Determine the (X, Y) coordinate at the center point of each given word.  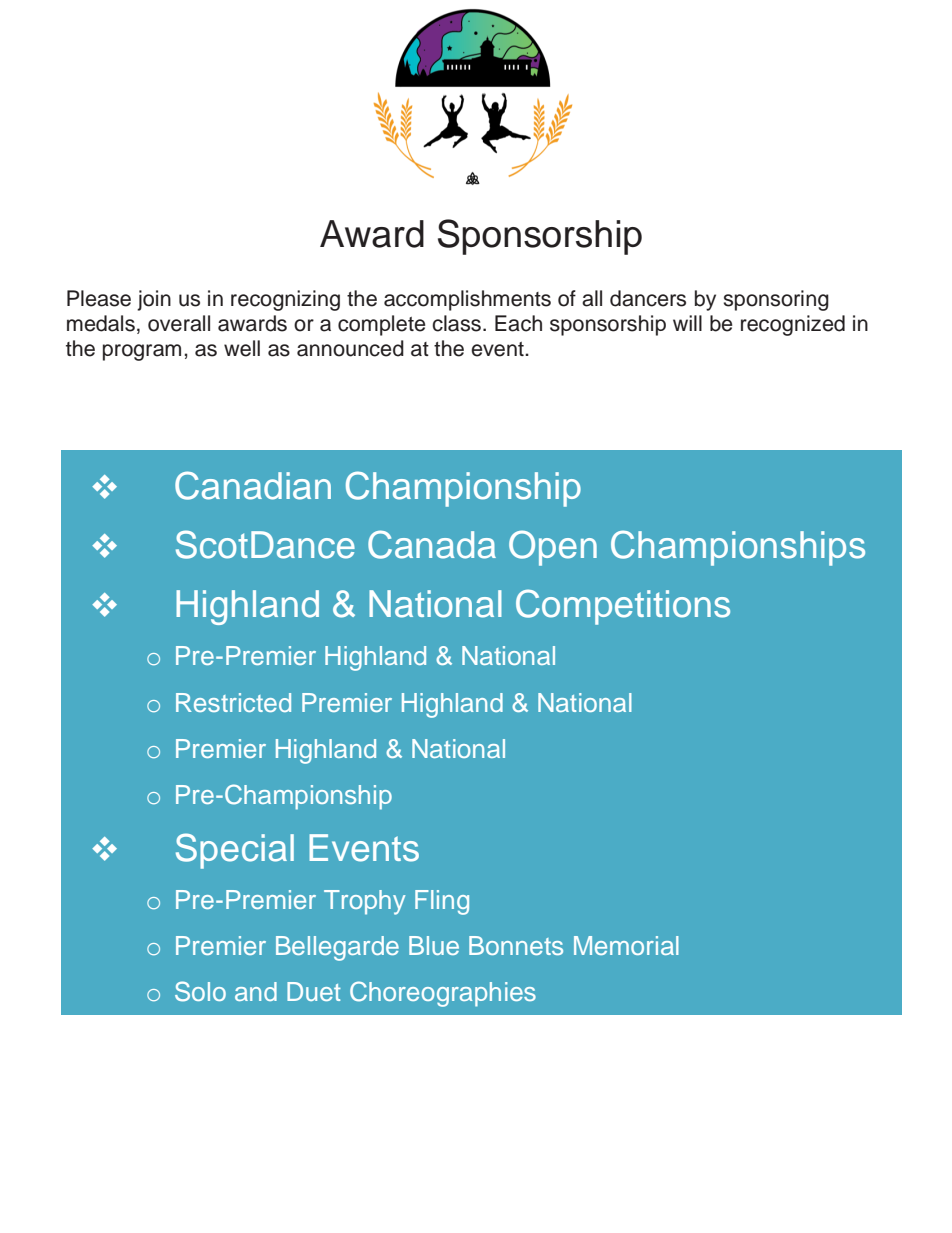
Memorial (626, 945)
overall (179, 323)
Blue (434, 945)
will (687, 323)
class (456, 323)
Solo (200, 991)
